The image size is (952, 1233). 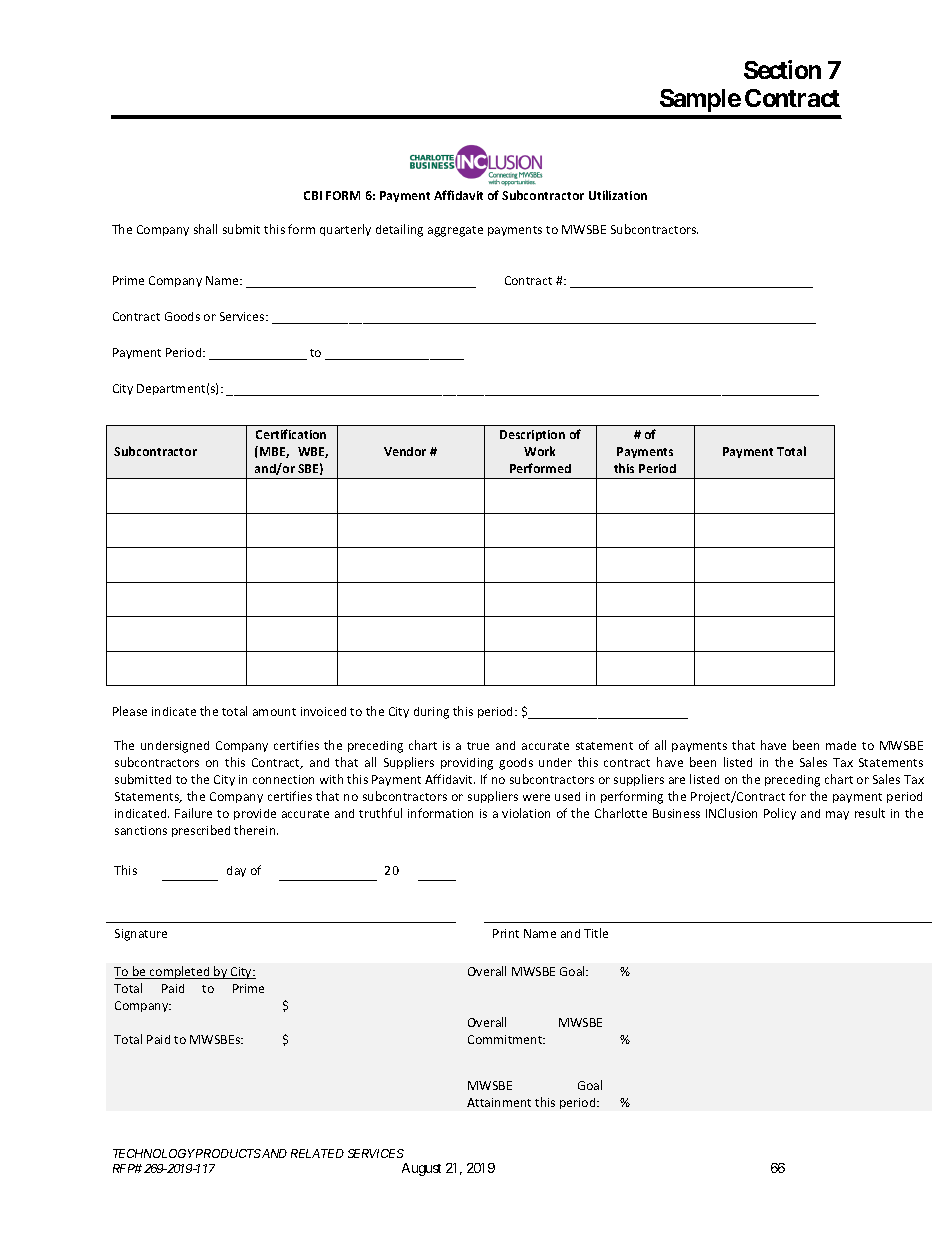 I want to click on CBI, so click(x=313, y=195).
